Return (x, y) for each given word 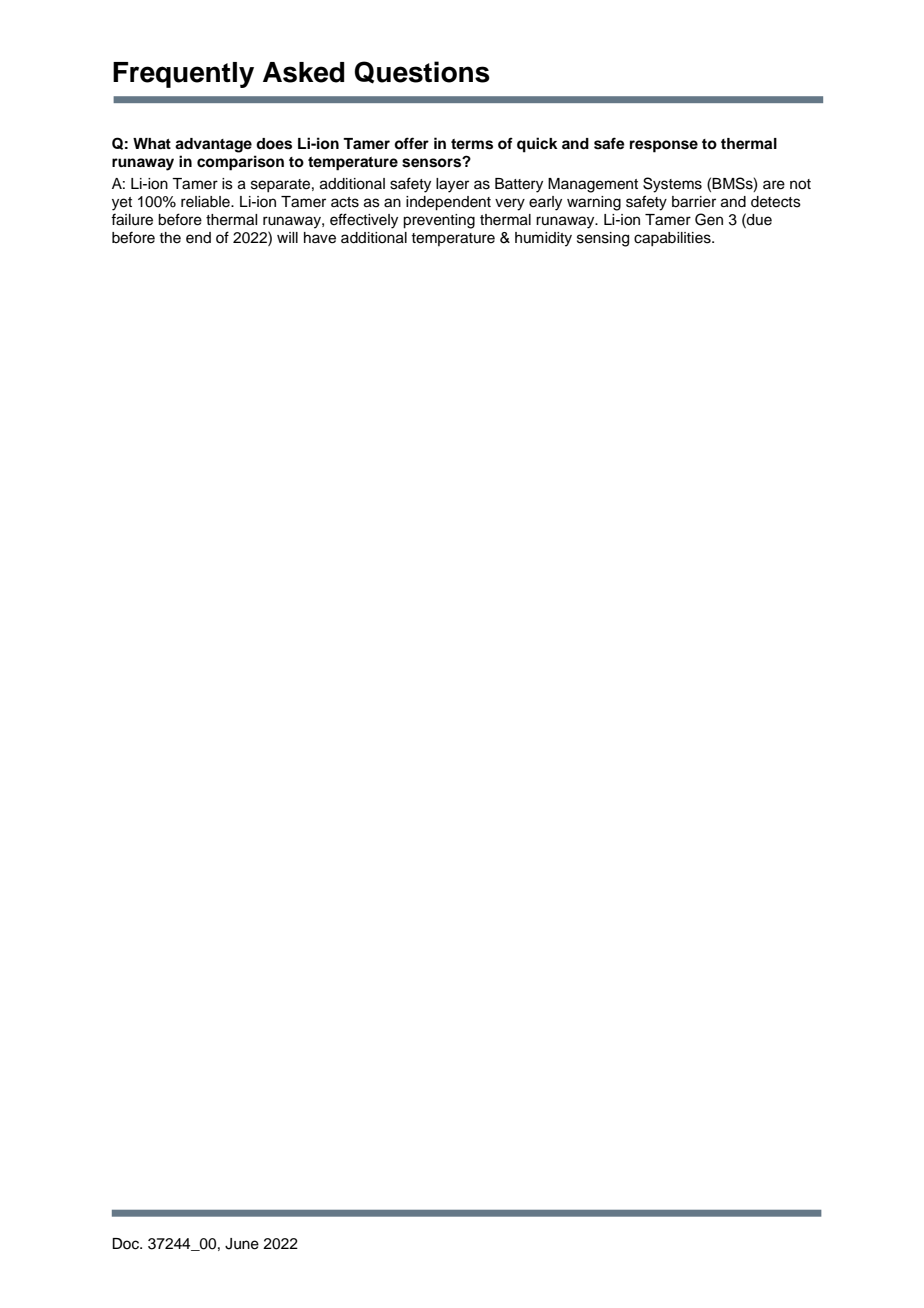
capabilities (673, 239)
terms (472, 144)
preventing (439, 221)
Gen (709, 219)
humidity (543, 239)
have (320, 238)
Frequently (183, 75)
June (242, 1244)
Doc (126, 1244)
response (664, 146)
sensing (603, 239)
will (287, 237)
